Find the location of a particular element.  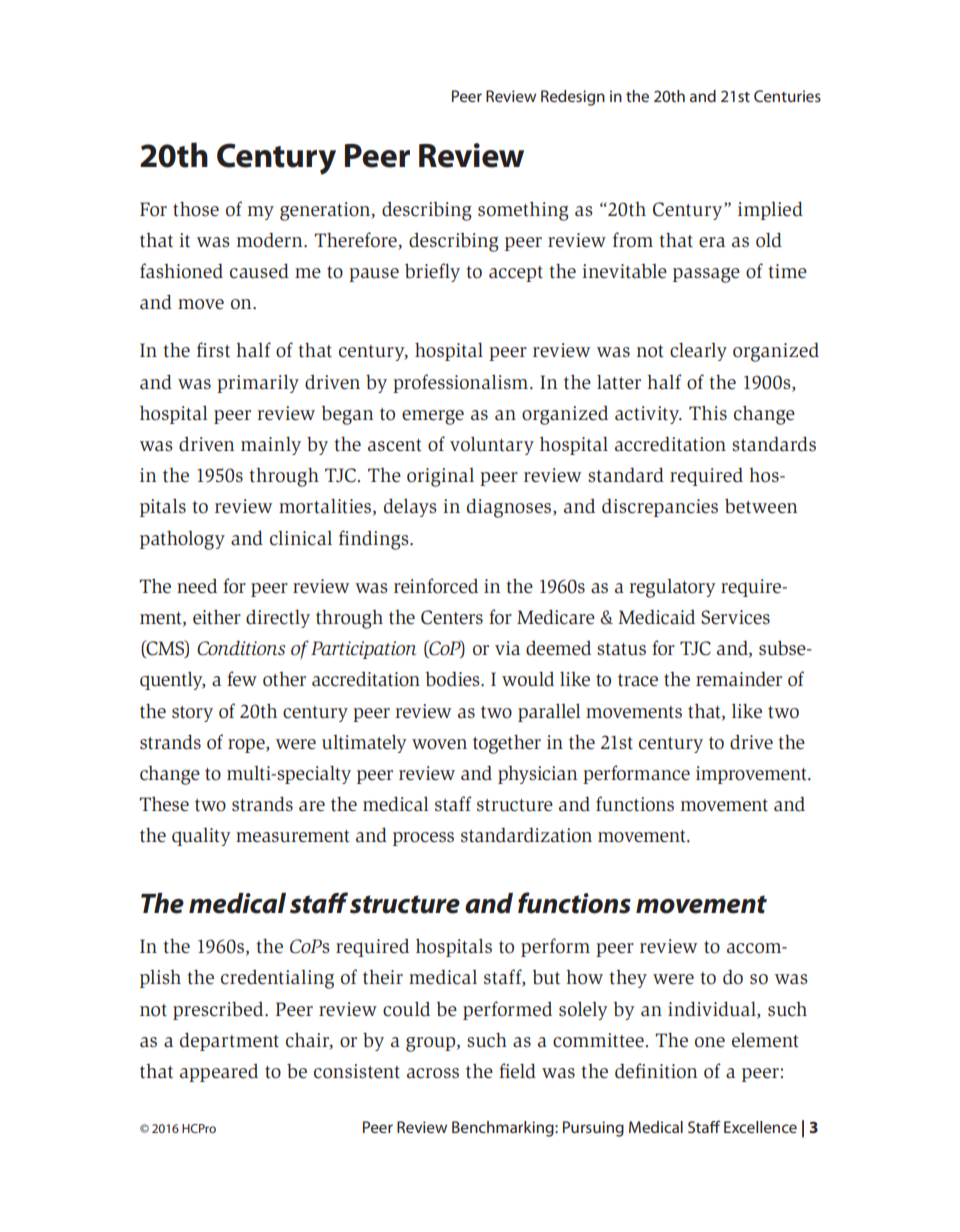

directly is located at coordinates (278, 619).
